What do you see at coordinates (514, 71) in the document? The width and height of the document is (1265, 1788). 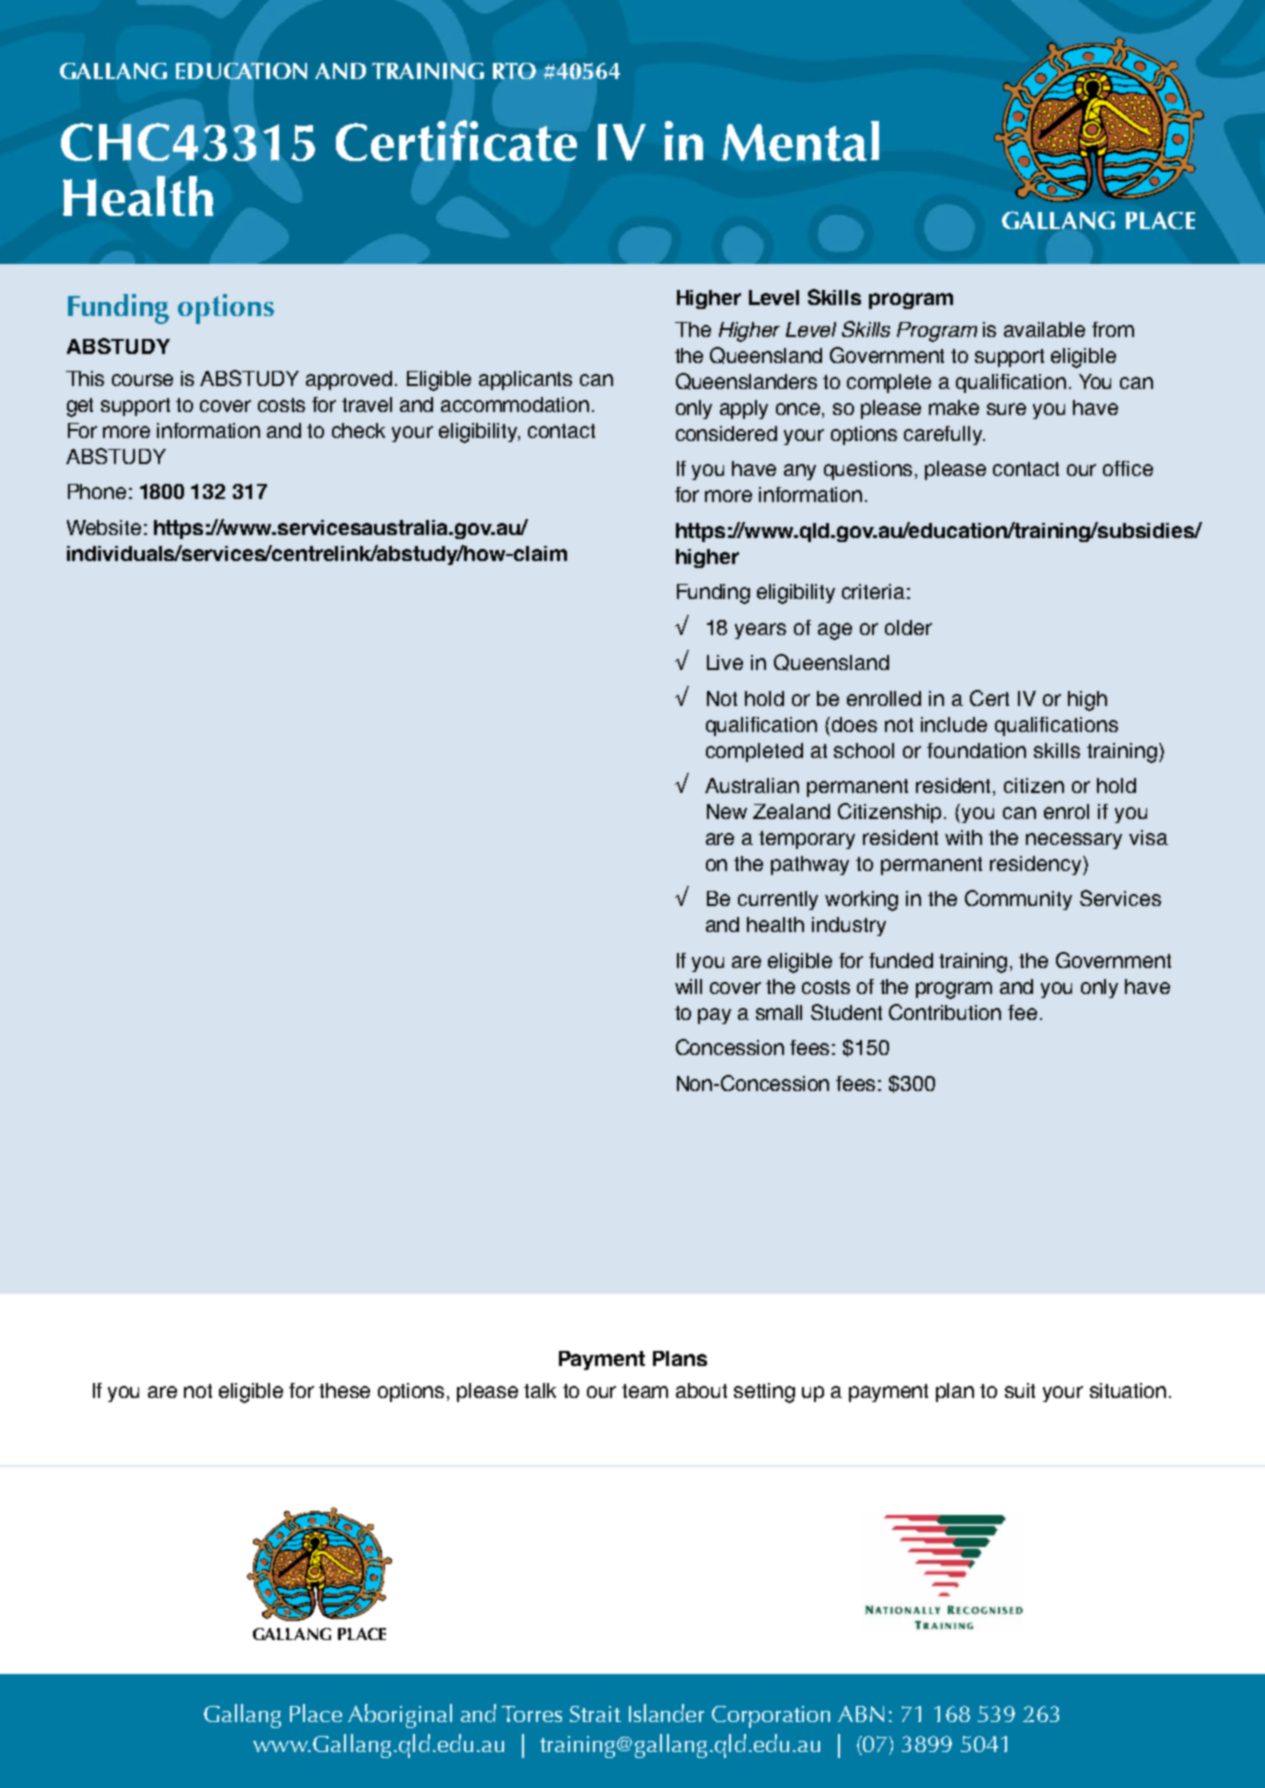 I see `RTO` at bounding box center [514, 71].
